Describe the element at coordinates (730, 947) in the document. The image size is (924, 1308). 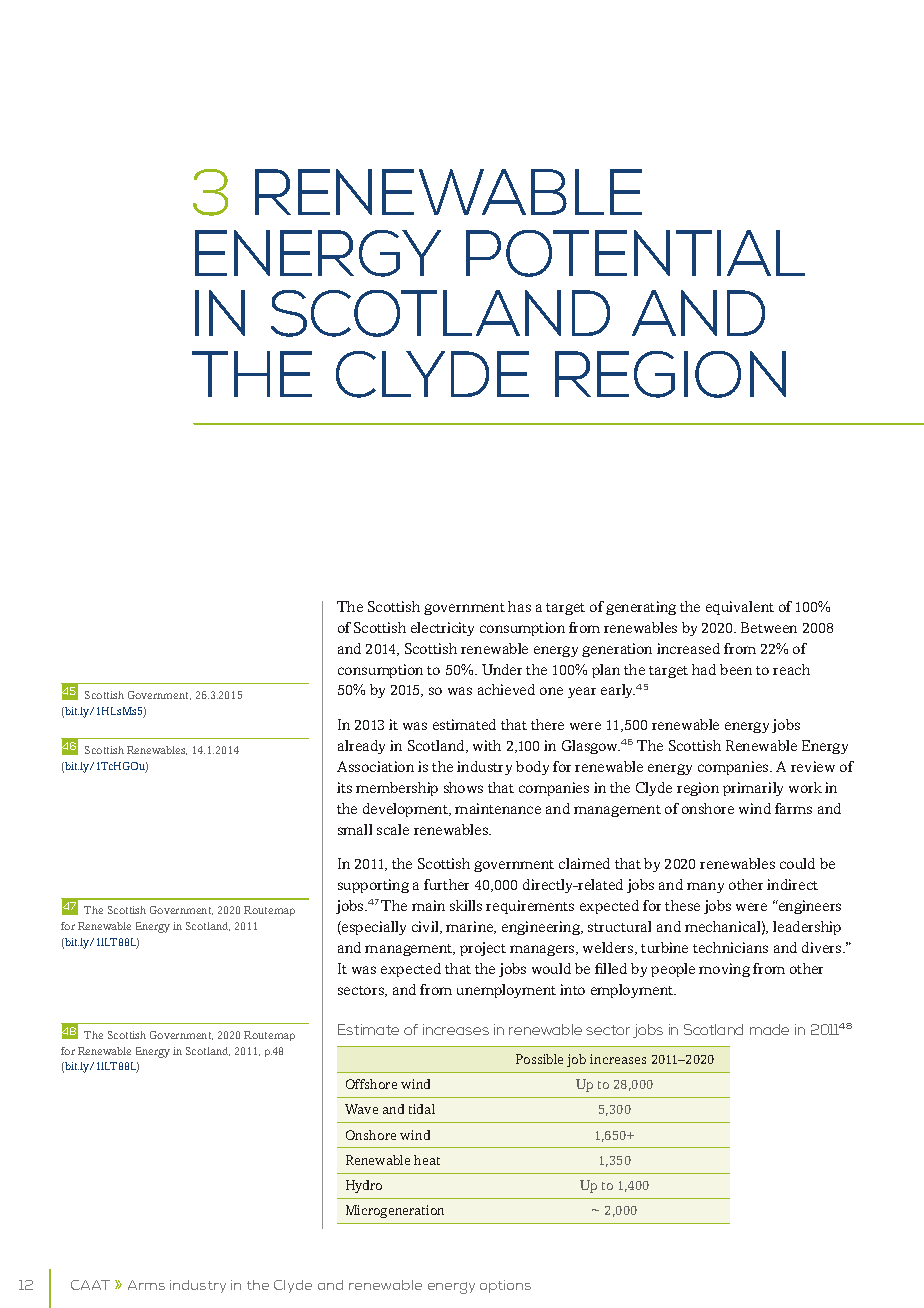
I see `technicians` at that location.
